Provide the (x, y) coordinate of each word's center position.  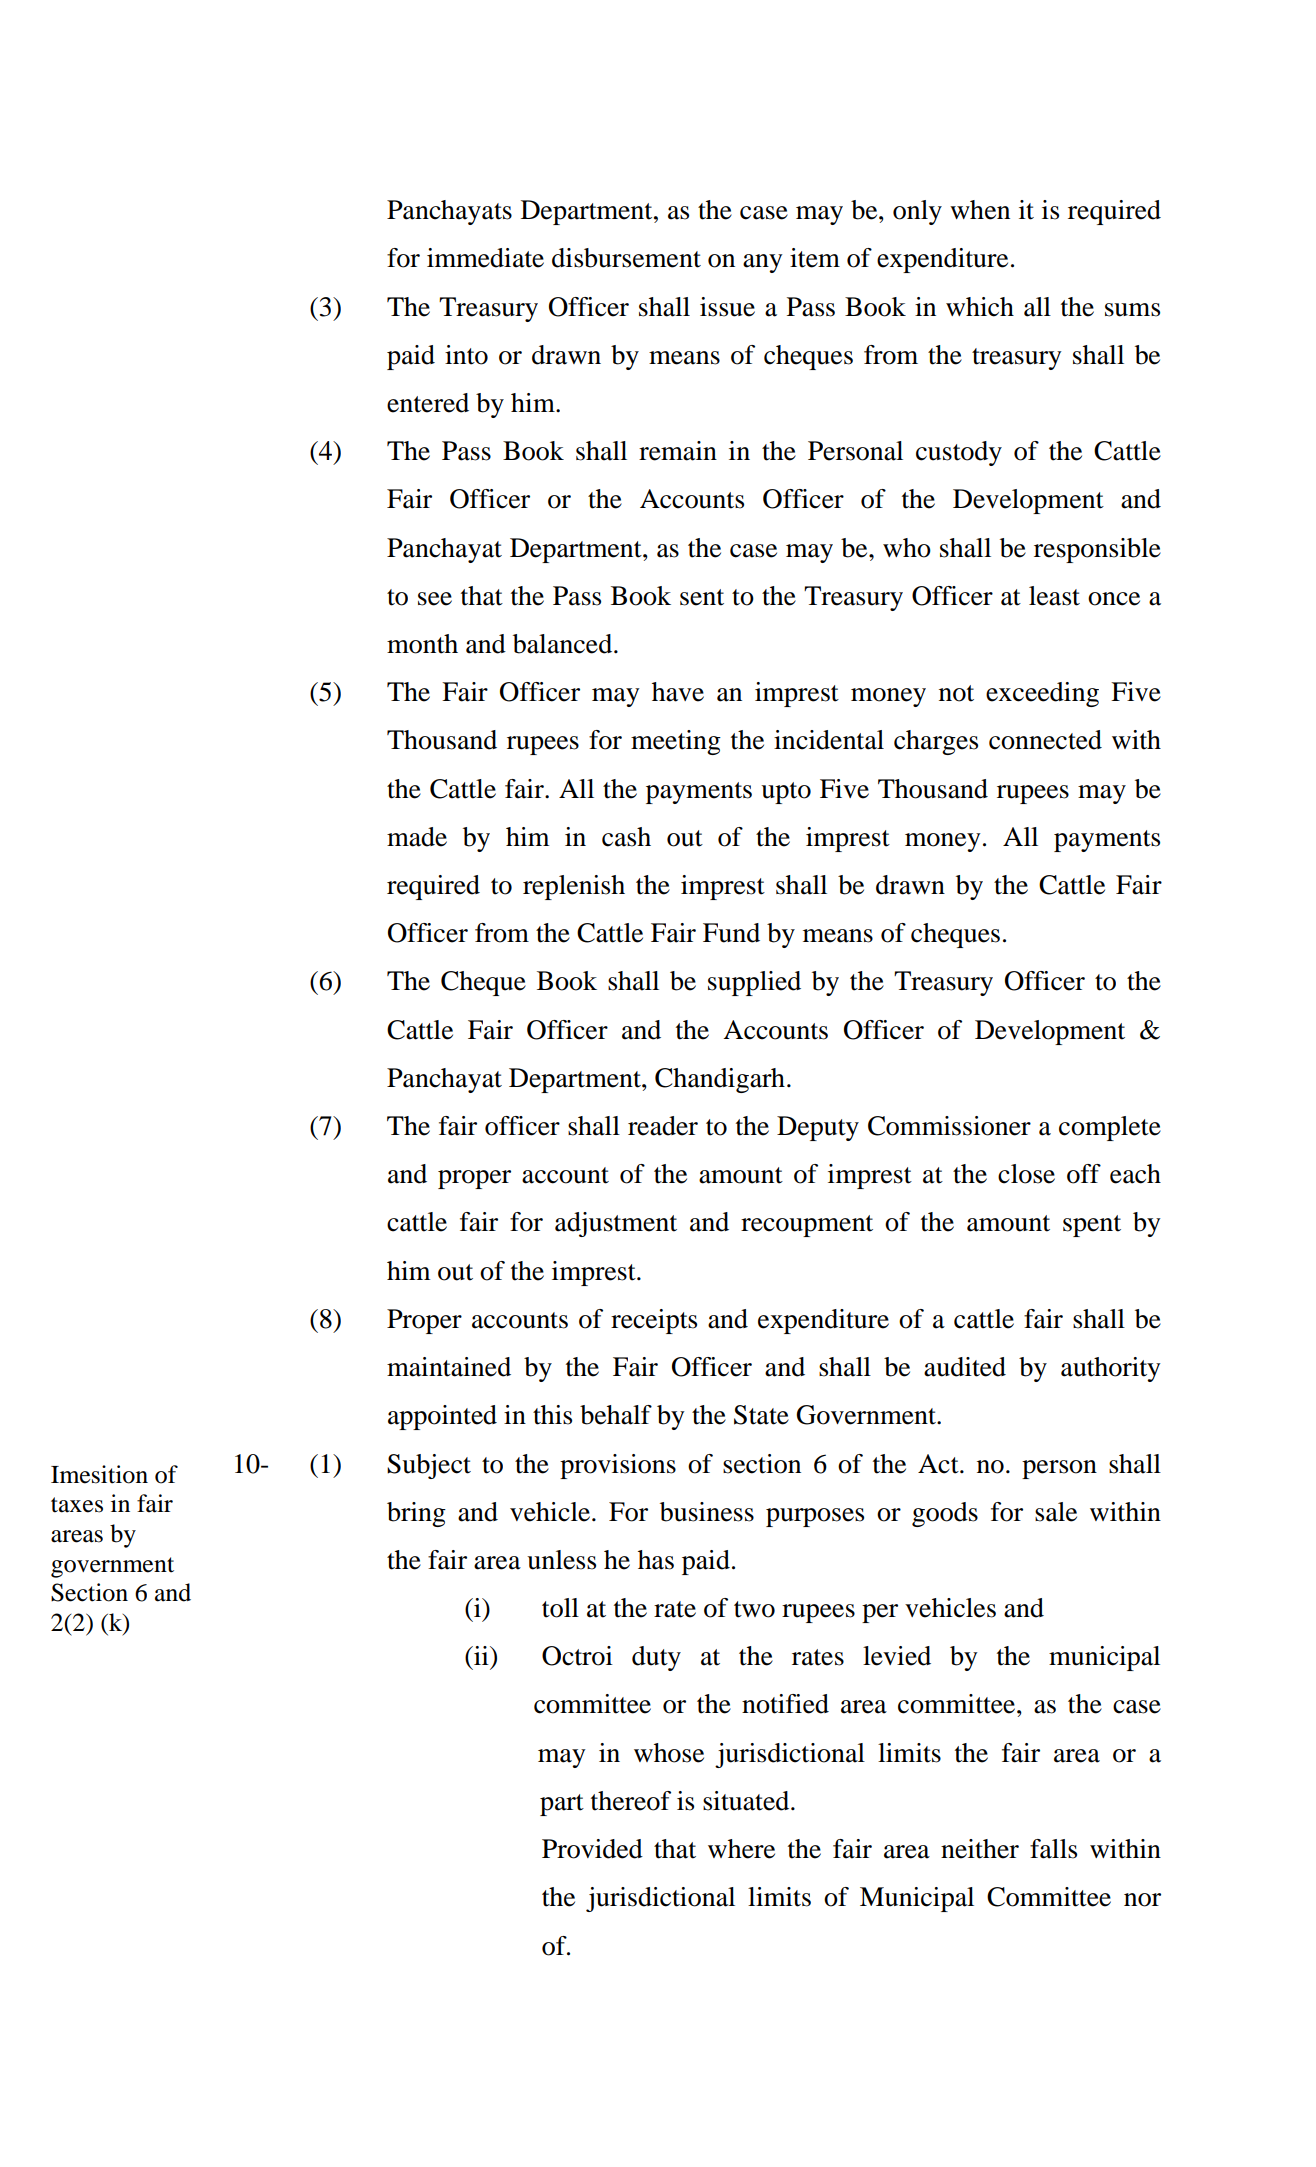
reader (663, 1126)
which (980, 307)
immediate (485, 258)
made (417, 837)
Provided (592, 1849)
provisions (618, 1466)
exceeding (1042, 694)
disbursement (626, 258)
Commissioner (949, 1126)
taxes (77, 1505)
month (422, 644)
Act (939, 1464)
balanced (564, 644)
